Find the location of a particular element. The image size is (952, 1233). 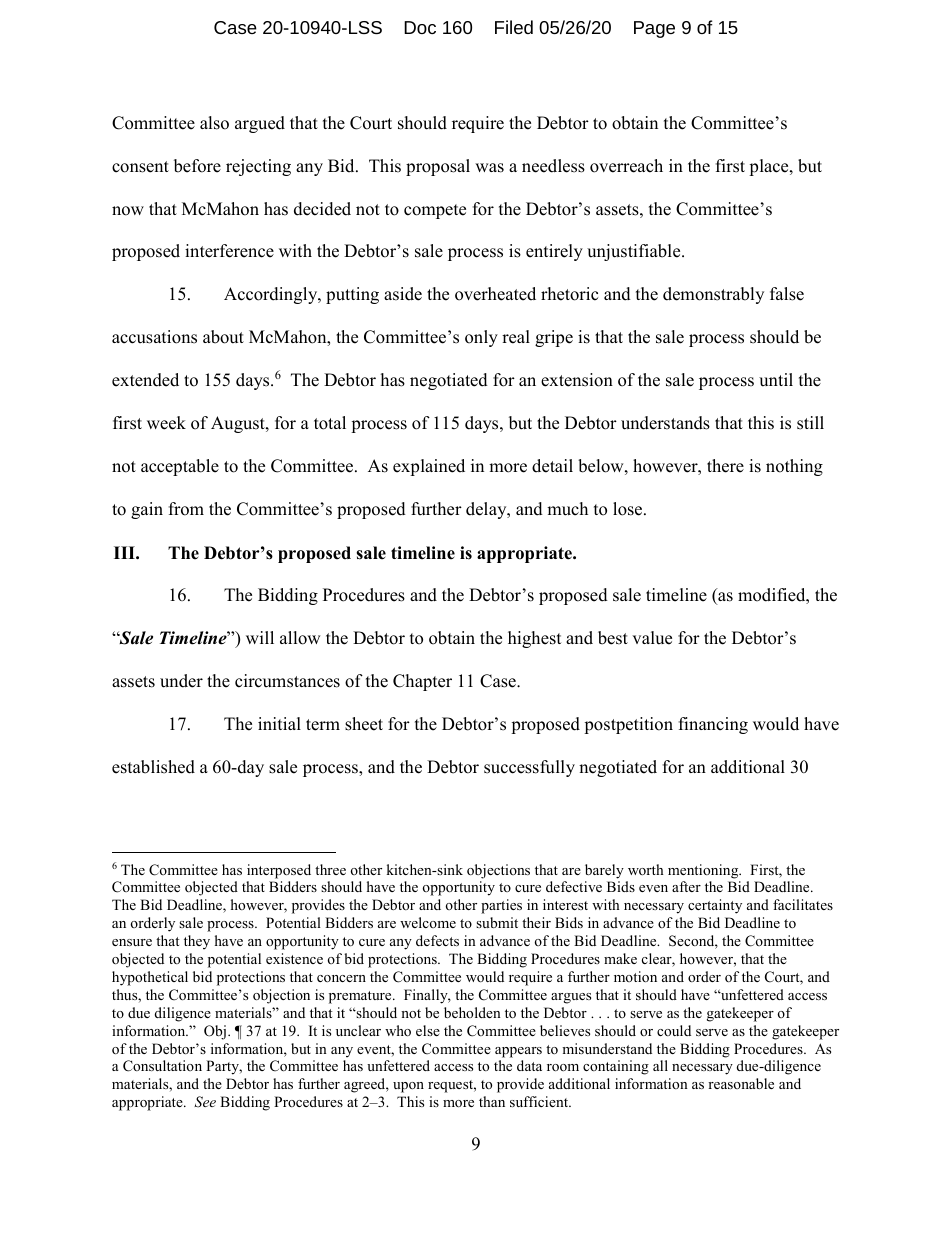

initial is located at coordinates (279, 723).
